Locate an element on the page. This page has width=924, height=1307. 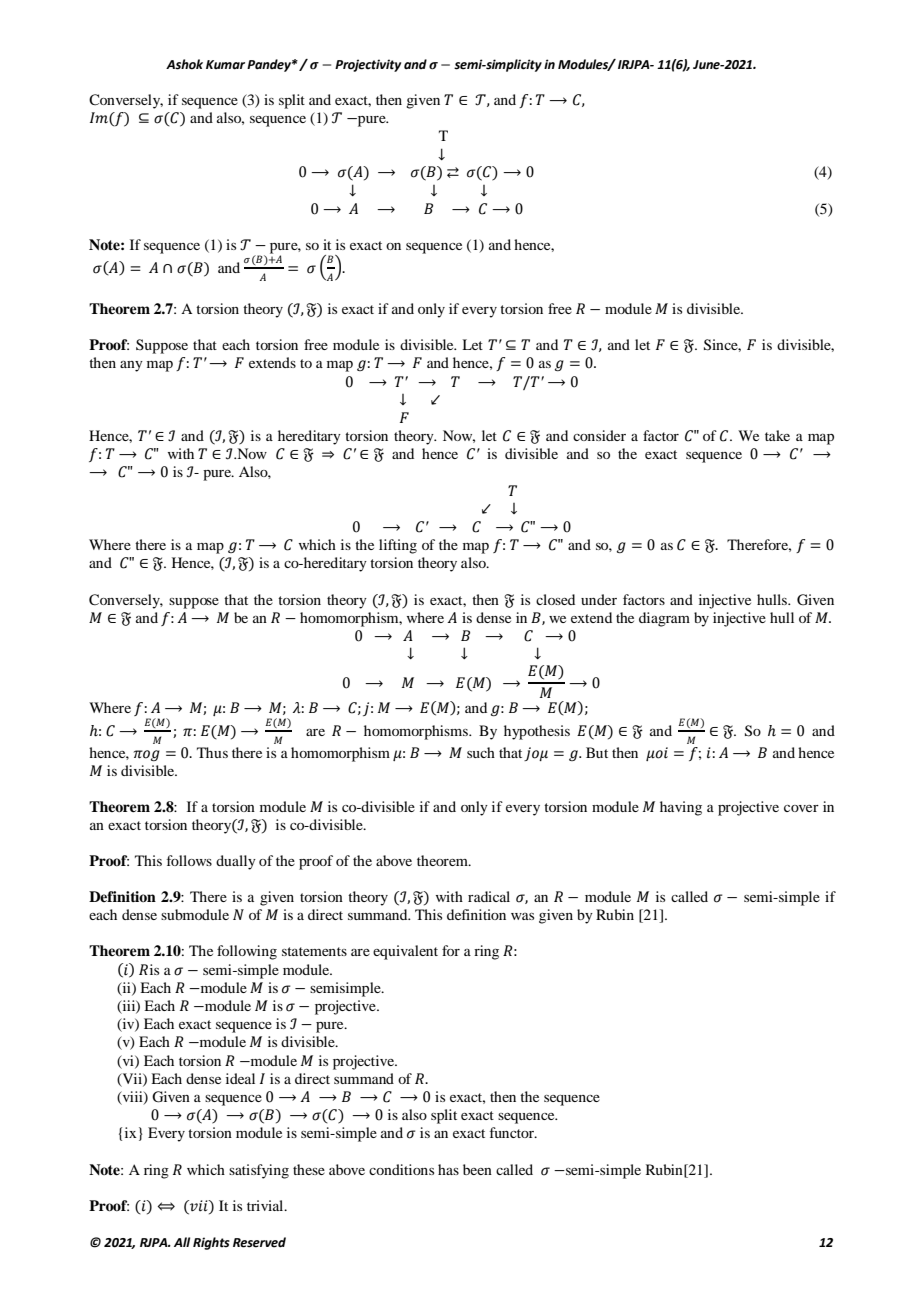
Thus is located at coordinates (212, 752).
